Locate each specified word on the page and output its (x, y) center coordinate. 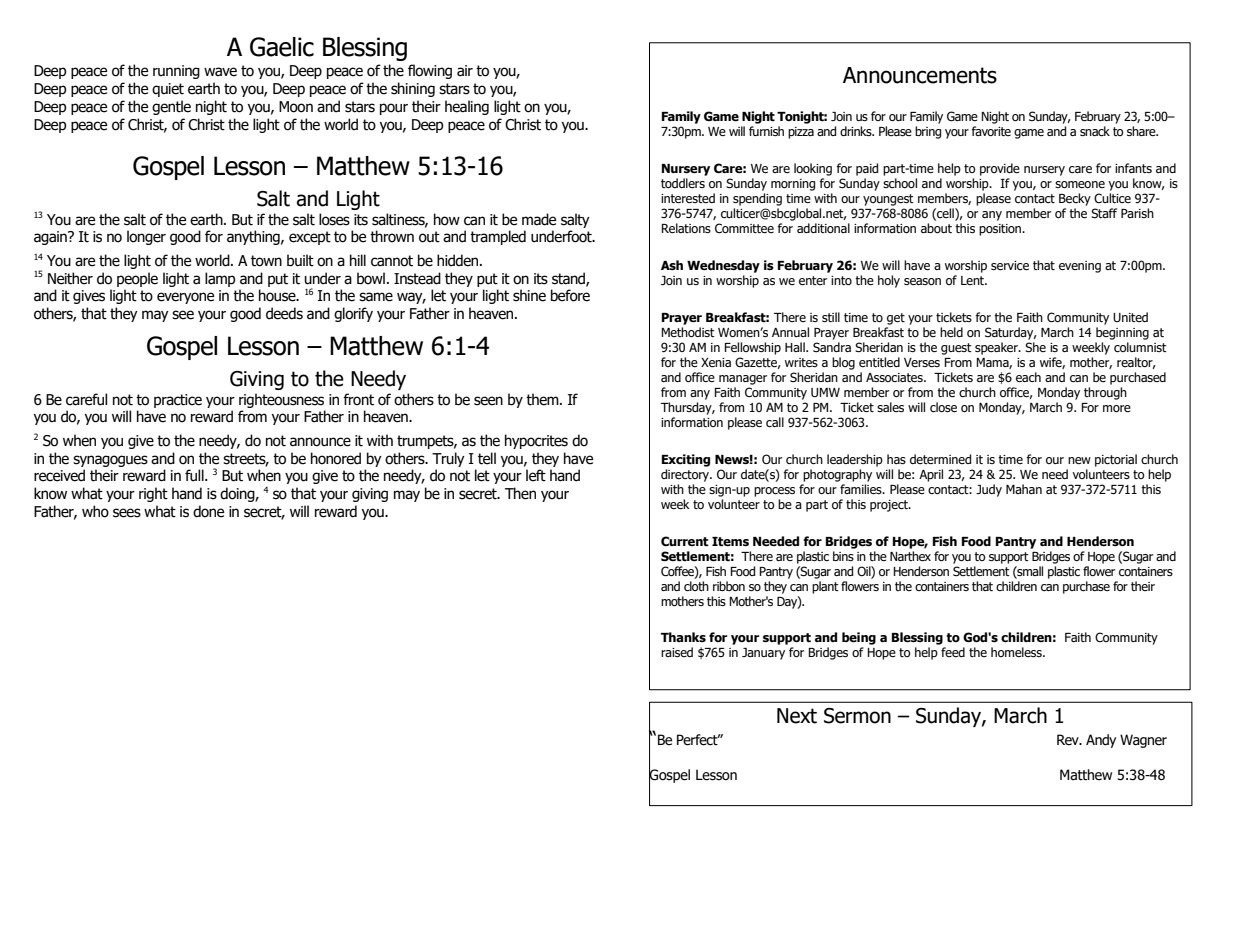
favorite (991, 131)
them (543, 399)
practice (178, 401)
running (176, 72)
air (465, 70)
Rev (1069, 740)
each (1028, 377)
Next (797, 716)
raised (677, 652)
